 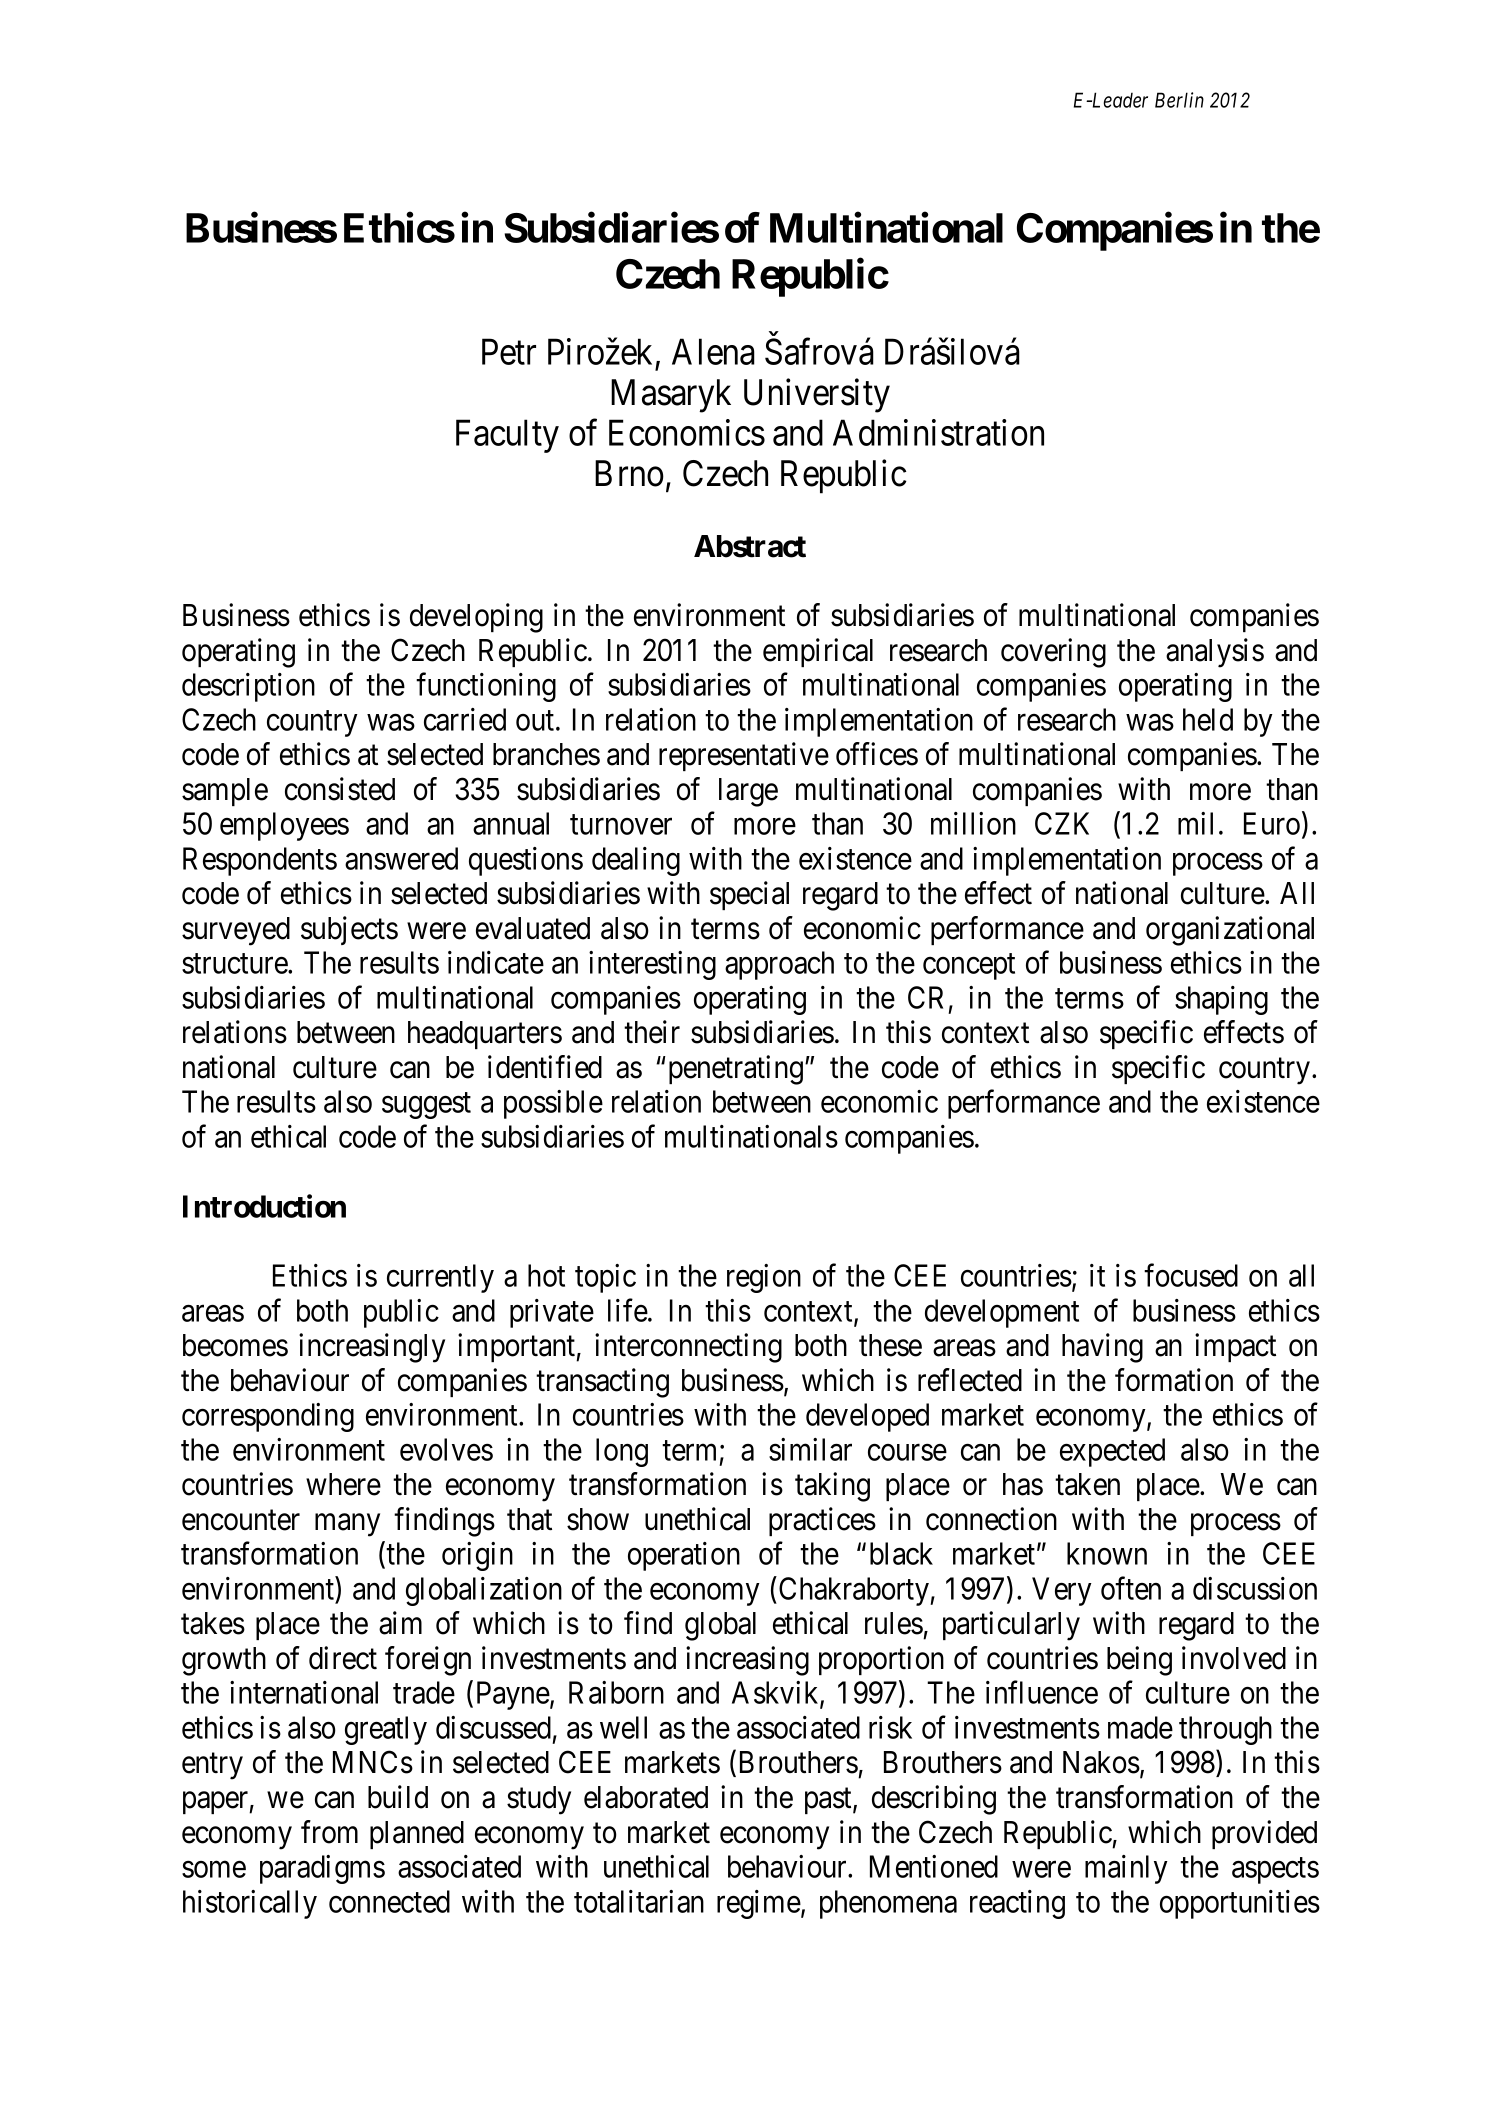 What do you see at coordinates (347, 1525) in the image?
I see `many` at bounding box center [347, 1525].
